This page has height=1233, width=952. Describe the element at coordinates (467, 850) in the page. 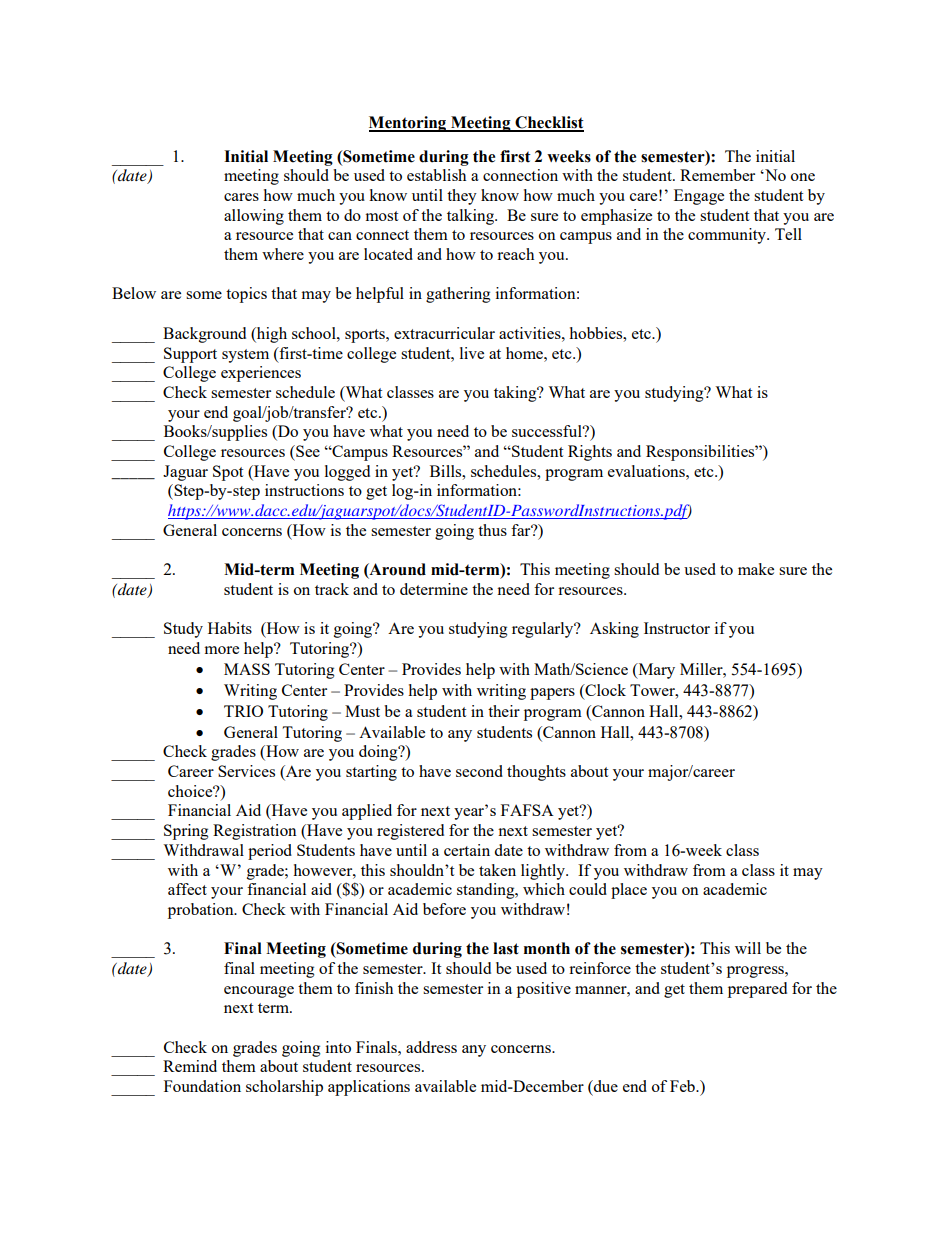

I see `certain` at that location.
